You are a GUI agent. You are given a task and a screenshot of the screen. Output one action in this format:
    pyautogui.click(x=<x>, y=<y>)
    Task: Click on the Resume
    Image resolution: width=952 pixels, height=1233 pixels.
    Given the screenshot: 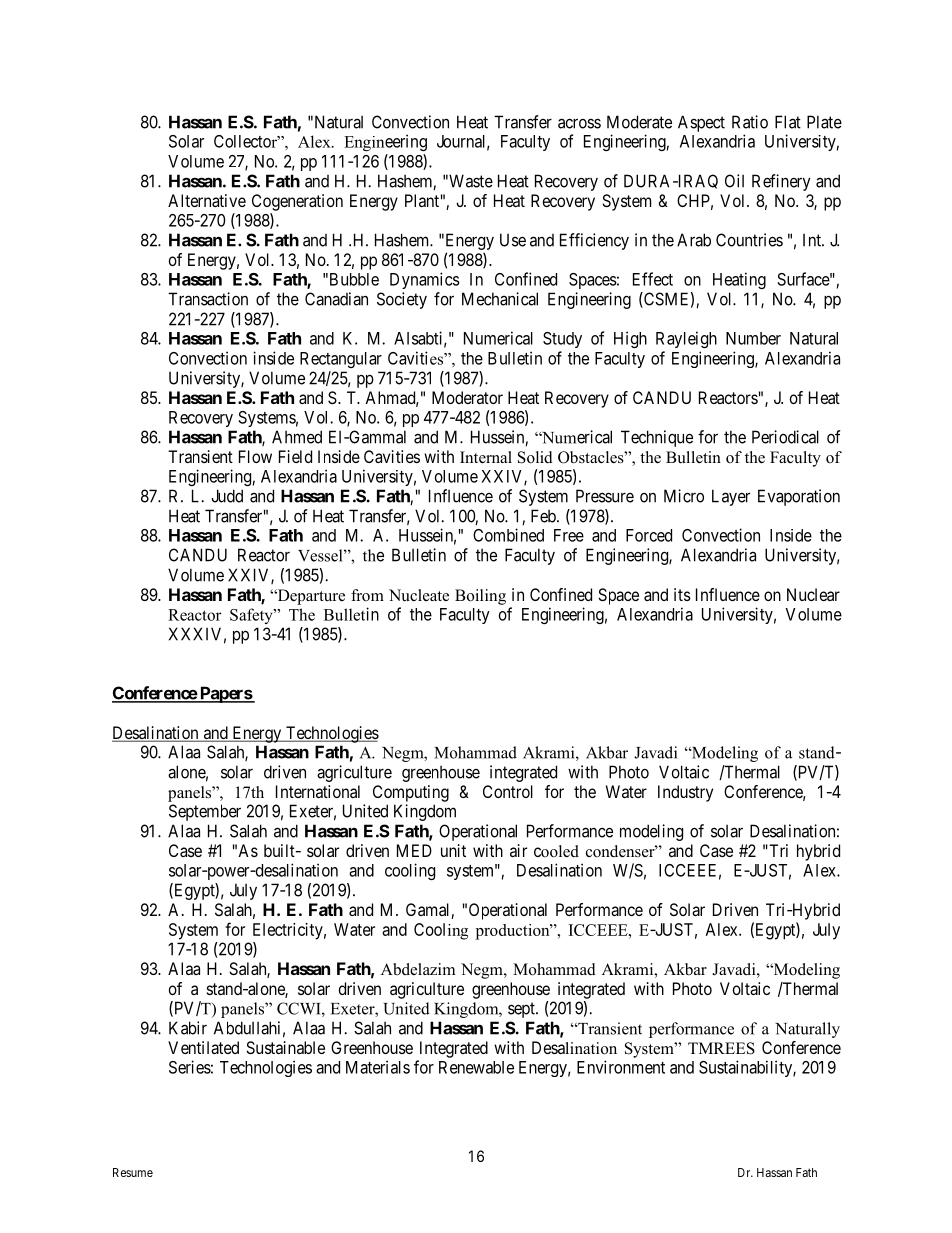 What is the action you would take?
    pyautogui.click(x=133, y=1172)
